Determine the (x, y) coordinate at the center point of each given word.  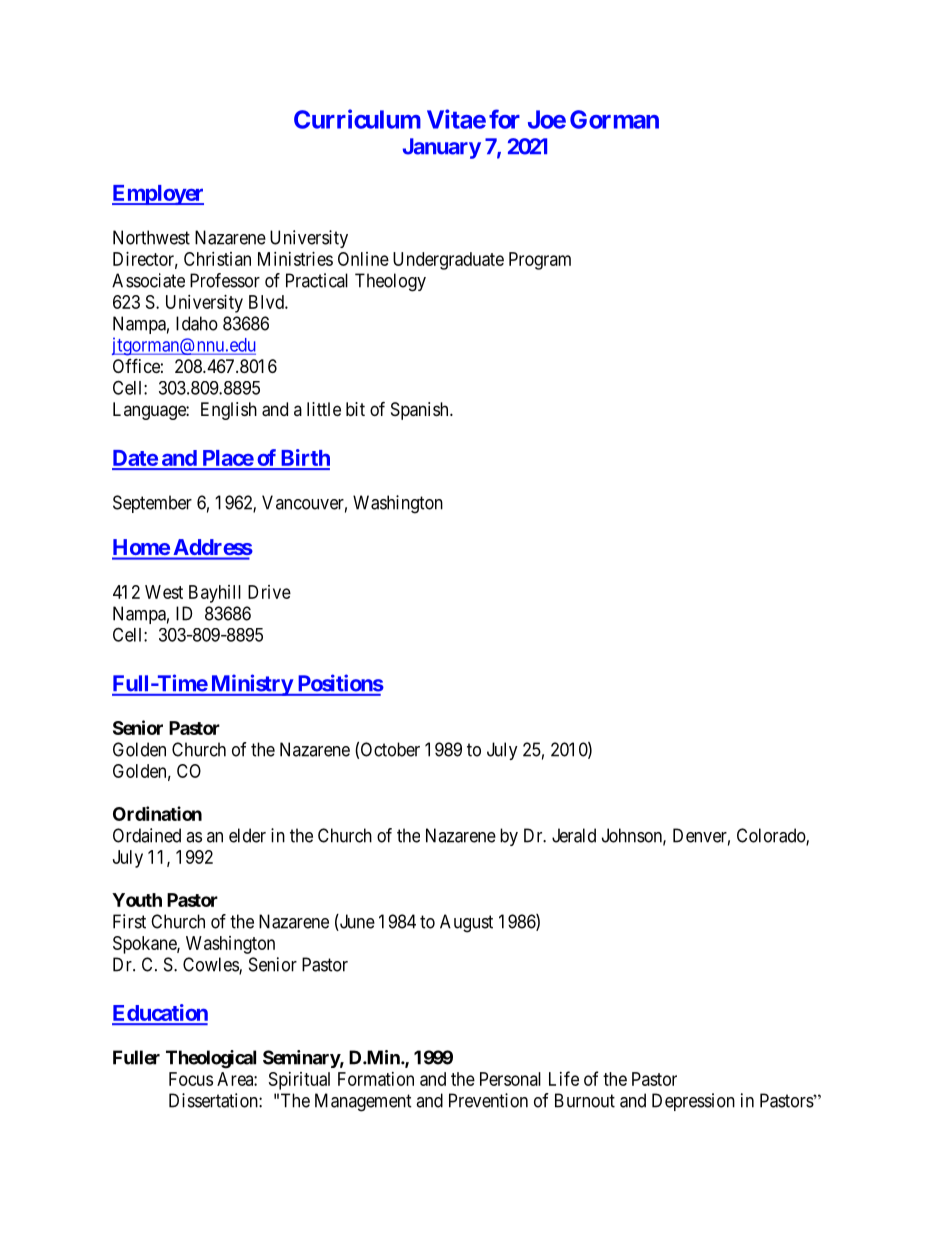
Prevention (488, 1100)
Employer (158, 195)
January (442, 148)
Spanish (421, 411)
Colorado (772, 836)
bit (355, 409)
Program (540, 261)
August (466, 923)
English (229, 411)
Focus (191, 1079)
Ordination (157, 813)
